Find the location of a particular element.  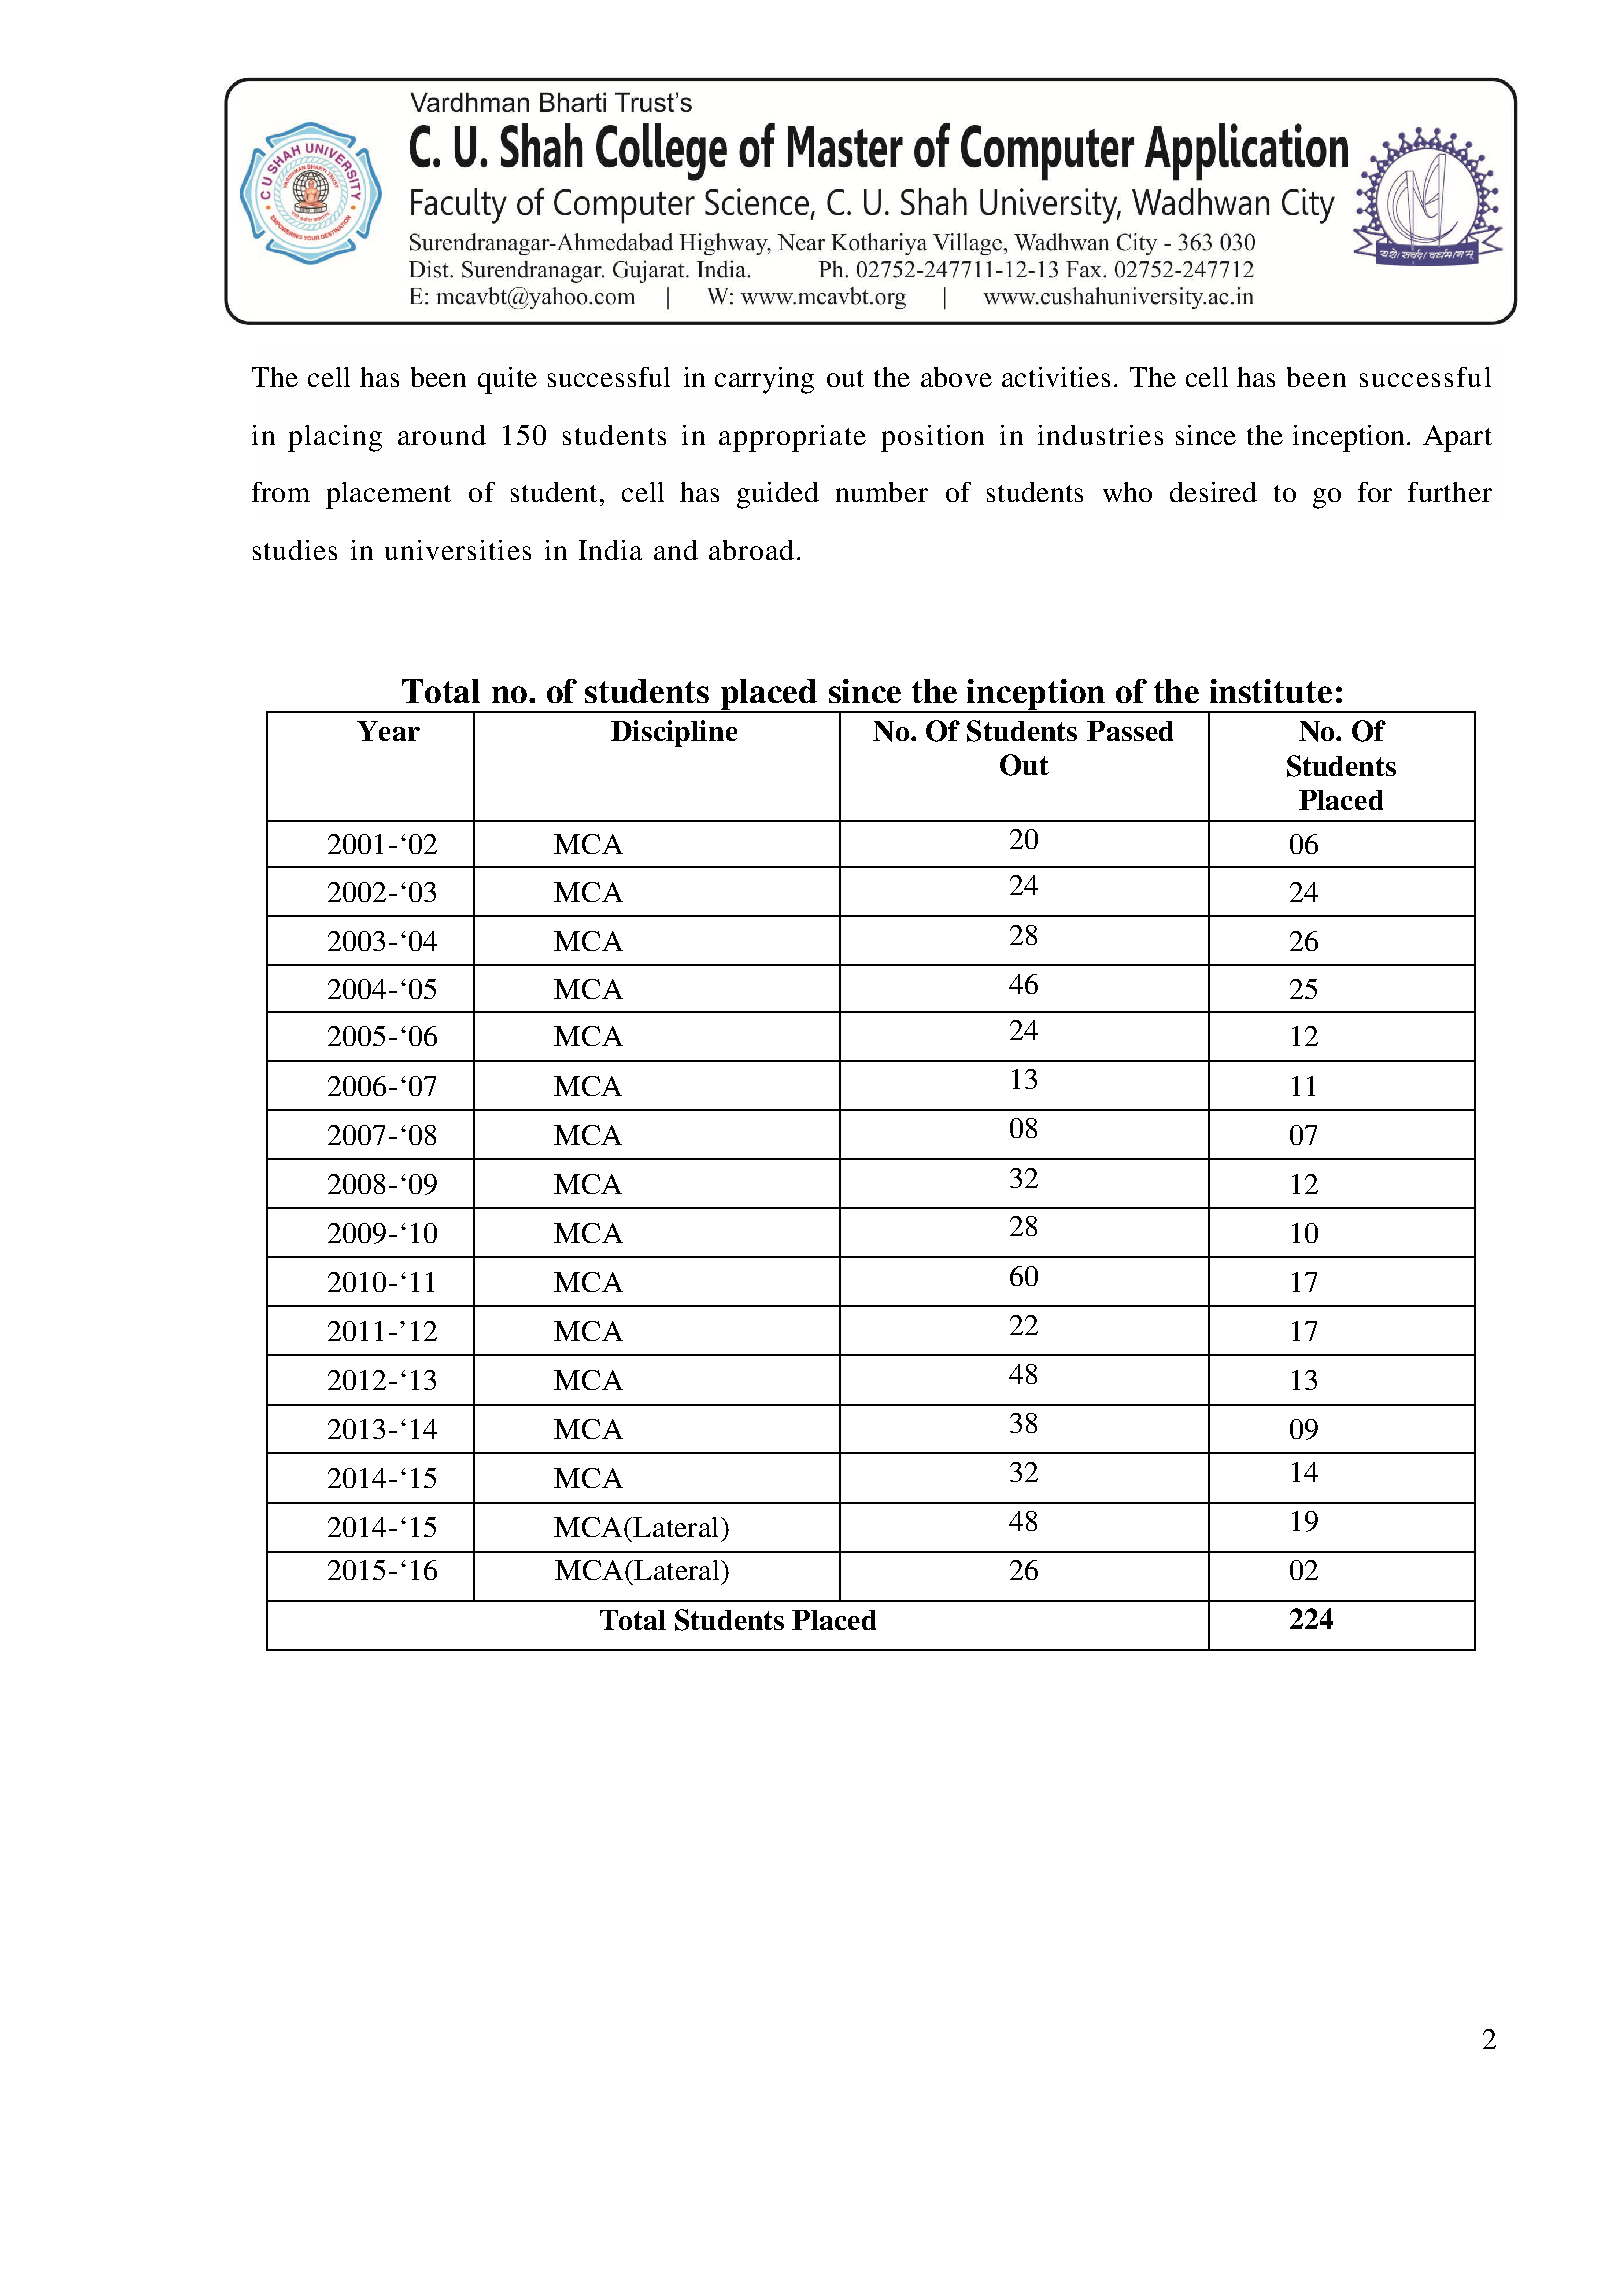

placement is located at coordinates (388, 495).
